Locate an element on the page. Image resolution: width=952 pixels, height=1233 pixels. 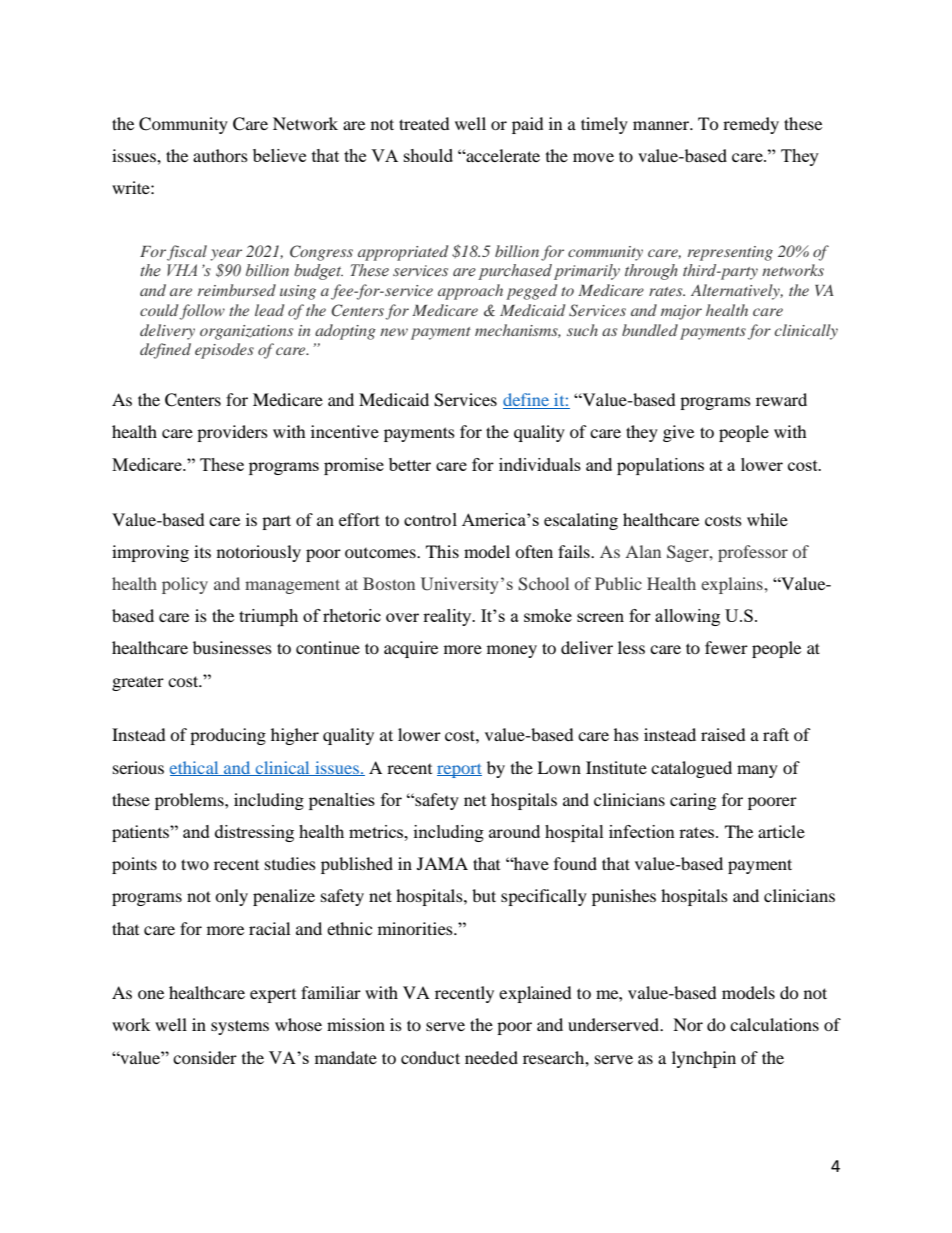
conduct is located at coordinates (430, 1057).
